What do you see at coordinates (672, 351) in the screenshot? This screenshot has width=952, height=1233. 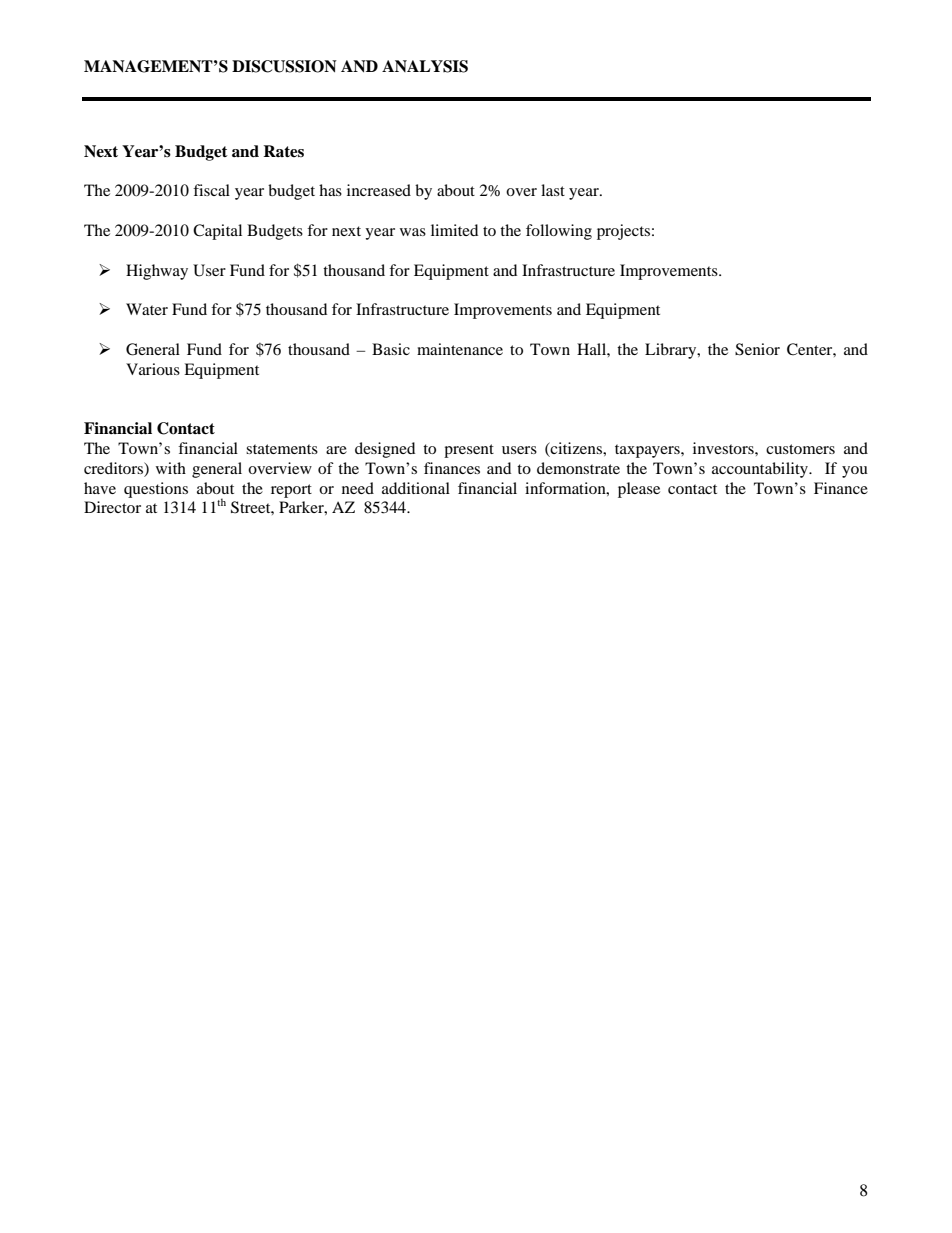 I see `Library` at bounding box center [672, 351].
